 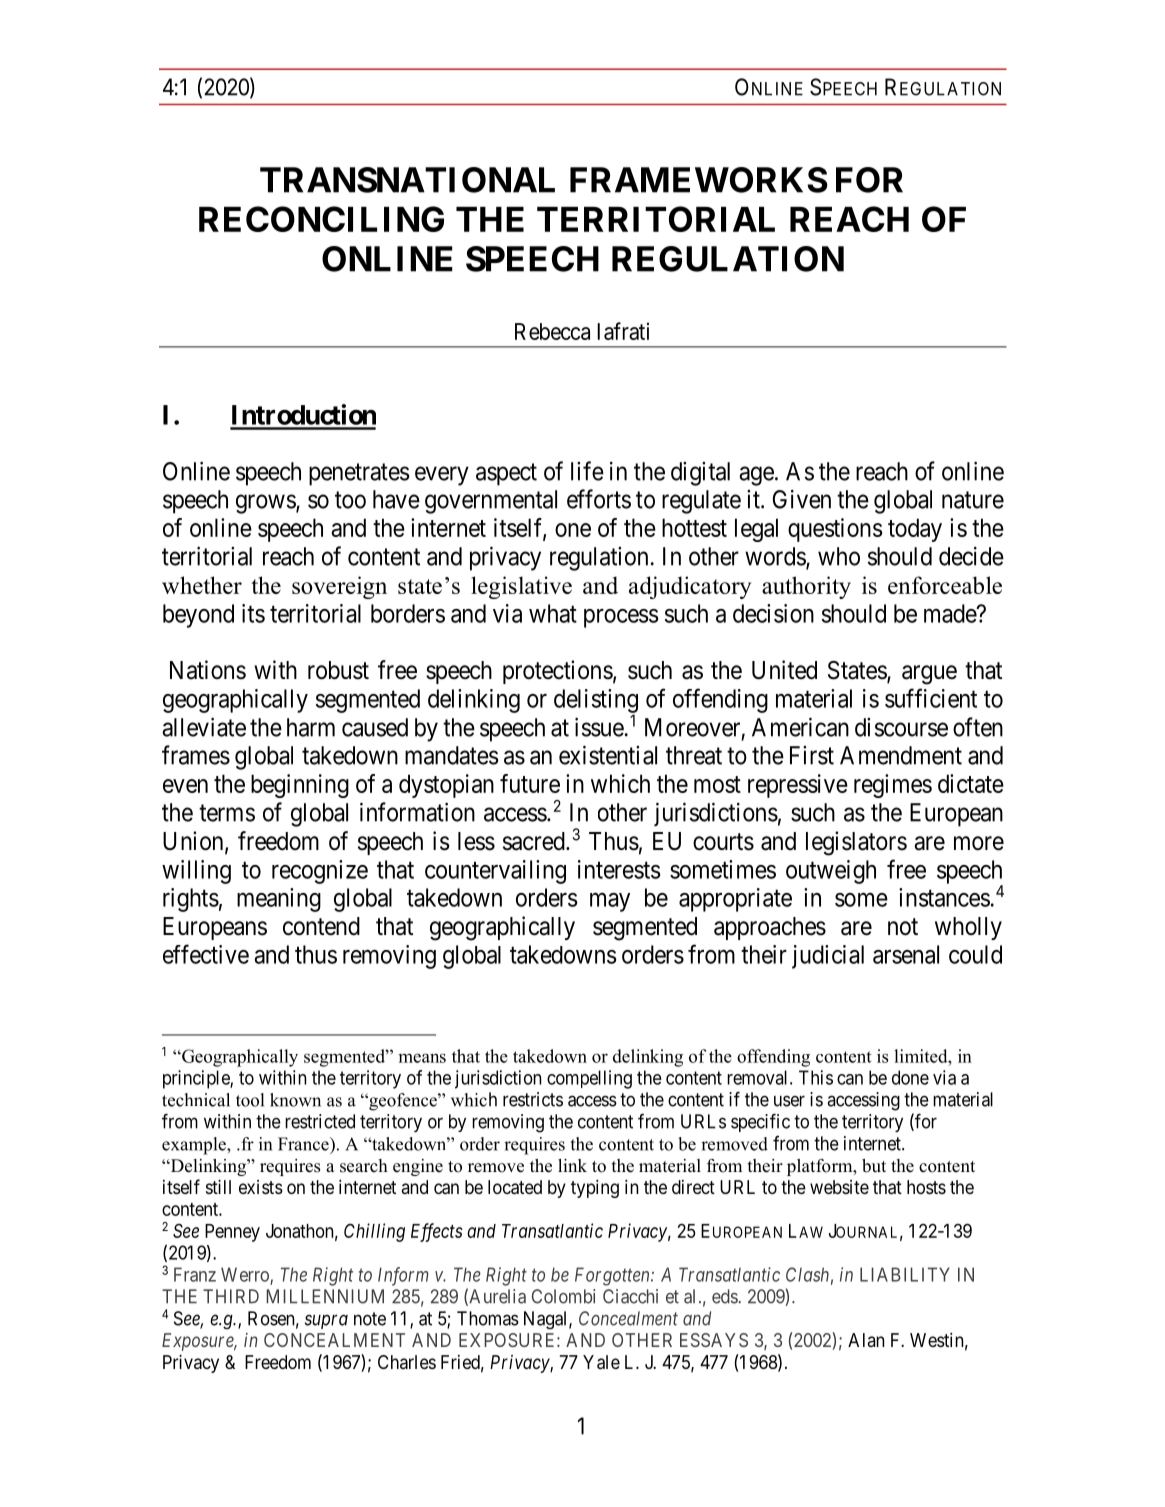 What do you see at coordinates (756, 476) in the screenshot?
I see `age` at bounding box center [756, 476].
